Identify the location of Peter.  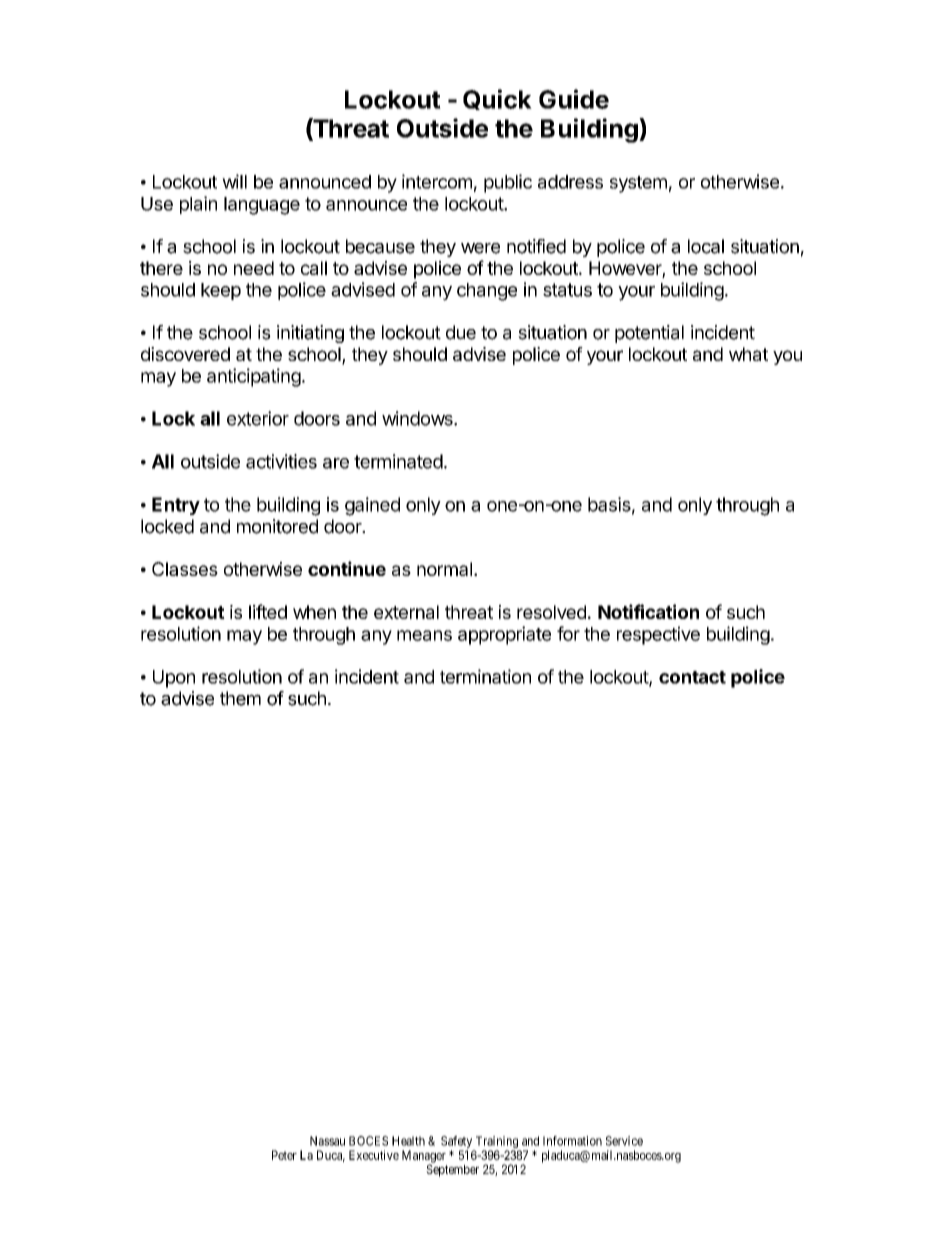
(284, 1155).
